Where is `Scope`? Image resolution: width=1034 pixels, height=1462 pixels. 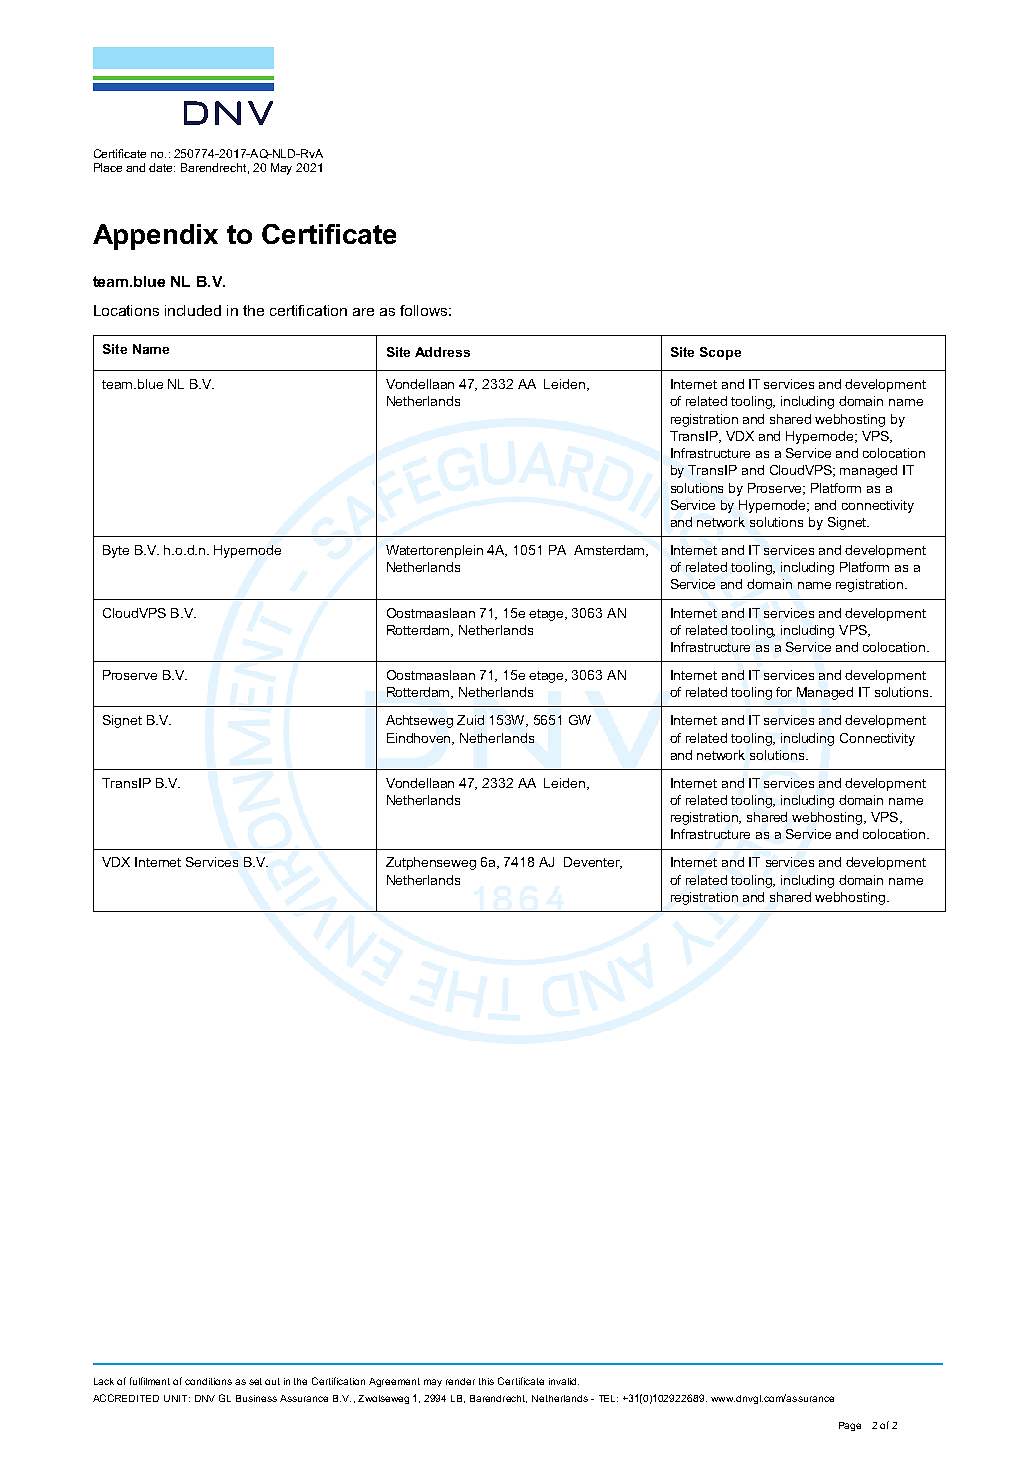 Scope is located at coordinates (720, 353).
